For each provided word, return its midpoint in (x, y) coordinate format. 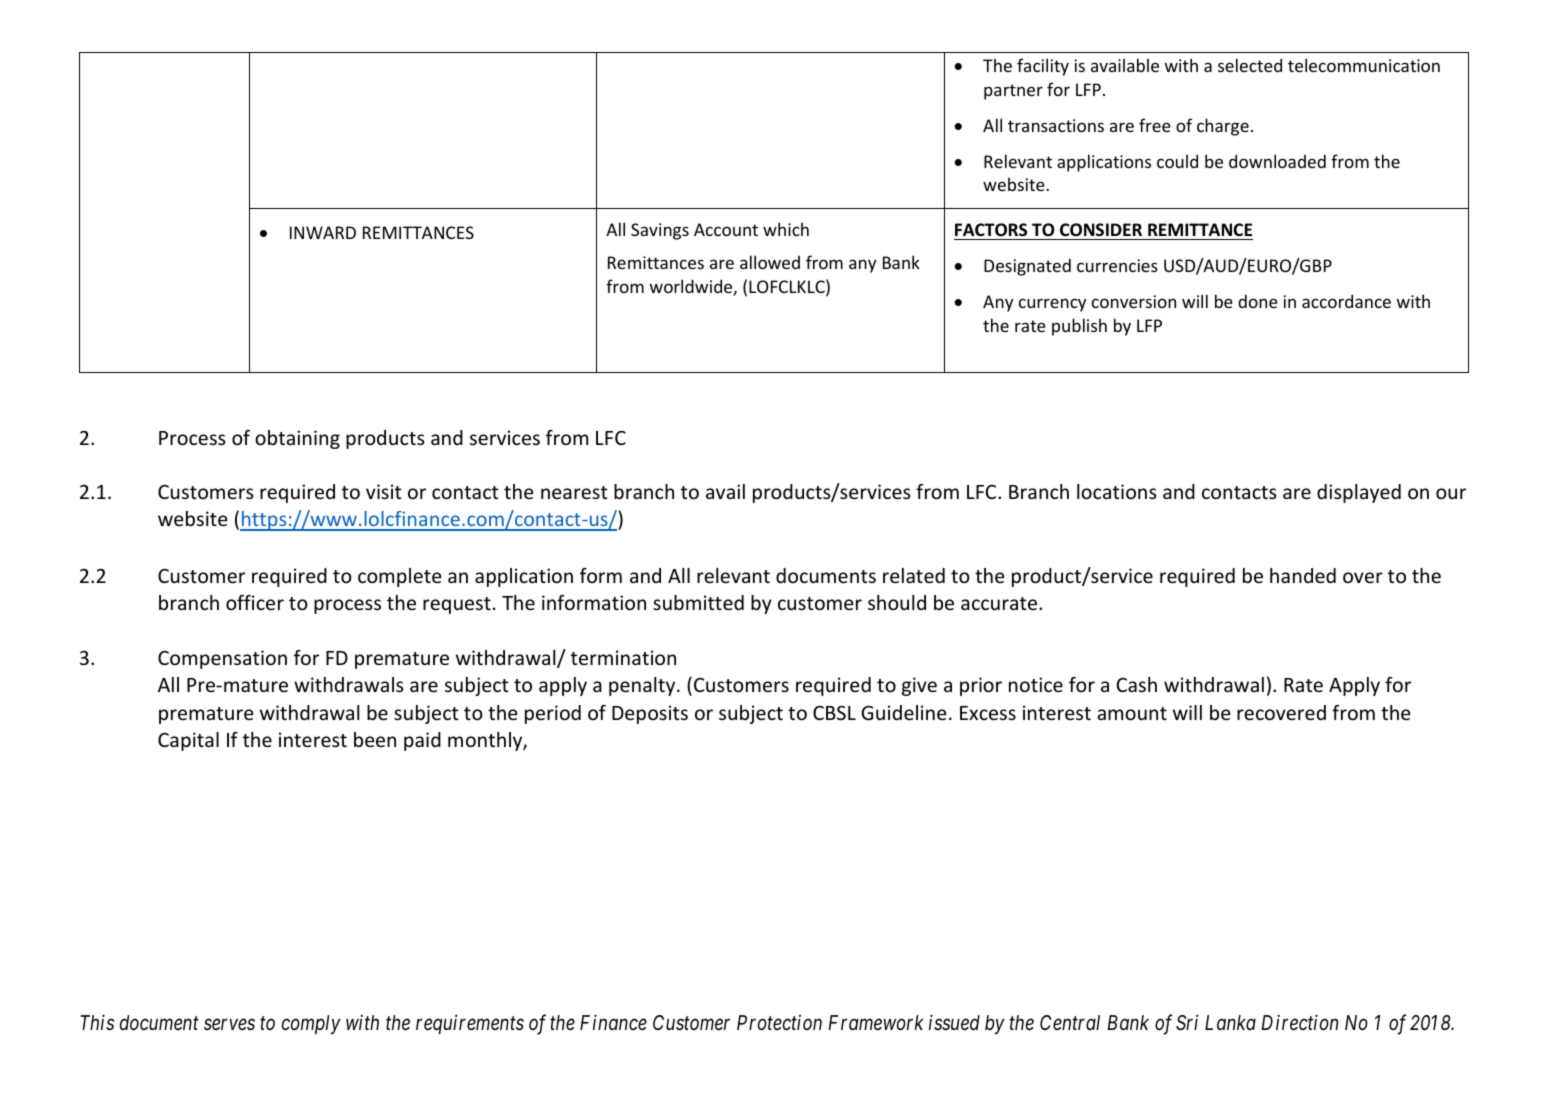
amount (1132, 713)
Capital (188, 741)
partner (1013, 92)
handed (1303, 575)
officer (255, 602)
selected (1250, 65)
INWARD (323, 232)
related (914, 575)
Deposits (650, 714)
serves (229, 1025)
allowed (770, 262)
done (1258, 301)
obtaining (297, 439)
